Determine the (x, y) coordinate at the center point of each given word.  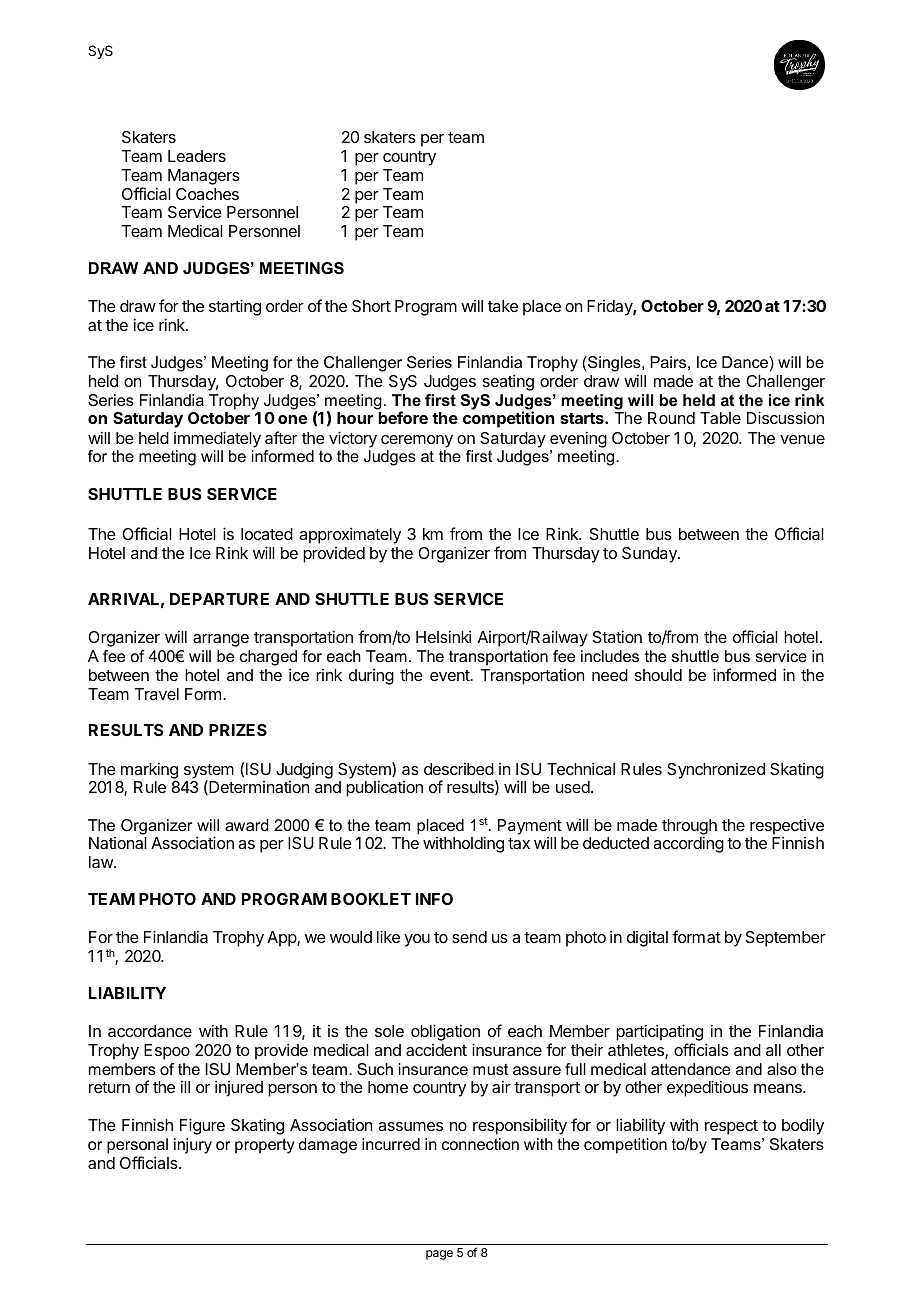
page (439, 1255)
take (503, 306)
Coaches (207, 194)
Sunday (650, 555)
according (688, 844)
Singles (614, 365)
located (267, 534)
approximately (350, 535)
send (469, 937)
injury (193, 1146)
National (118, 843)
